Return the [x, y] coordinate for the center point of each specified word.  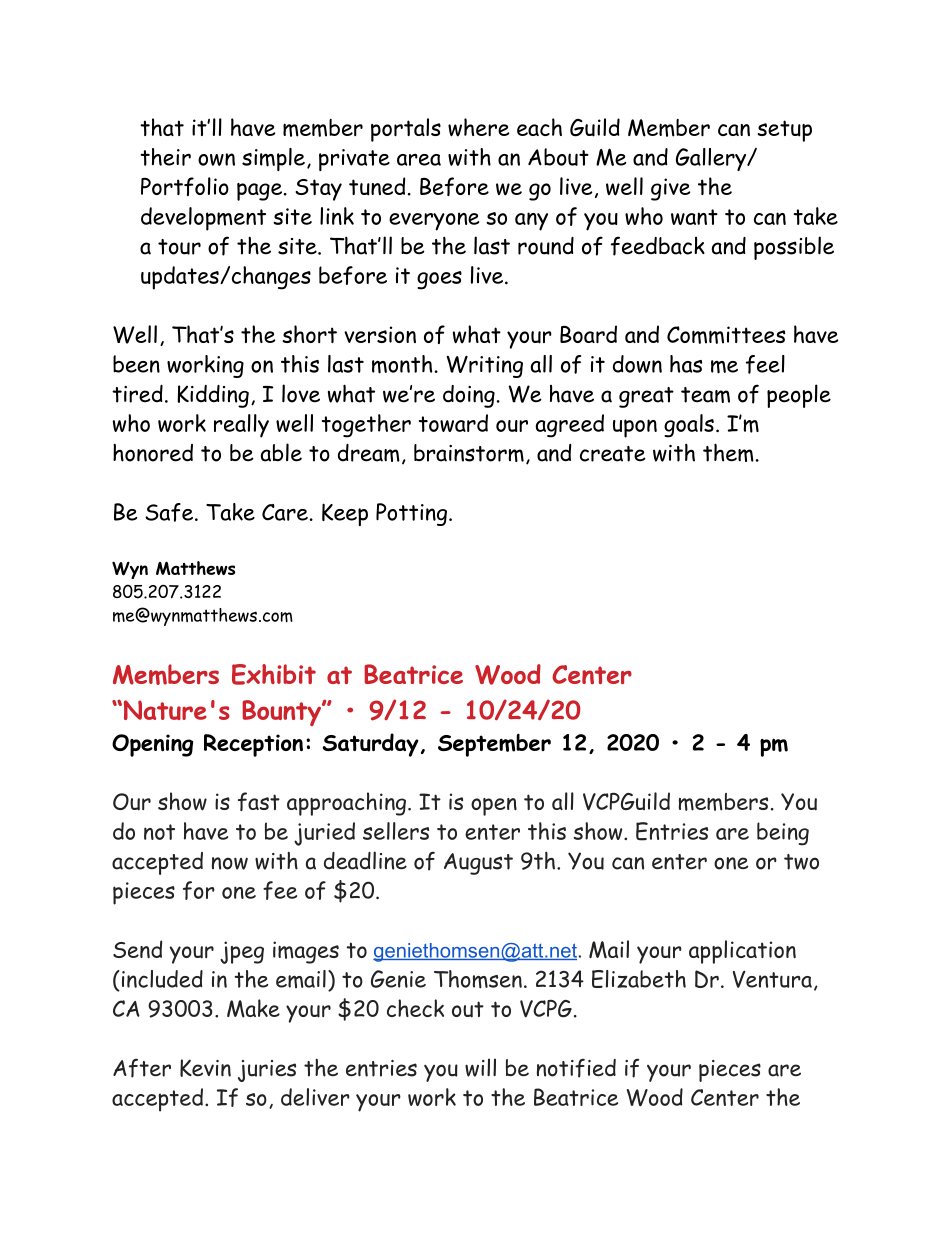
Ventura [772, 979]
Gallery [712, 159]
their [165, 157]
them [728, 452]
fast [259, 801]
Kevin [205, 1068]
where [478, 127]
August [478, 864]
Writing [485, 367]
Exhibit [274, 674]
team [705, 395]
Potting [411, 514]
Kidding [213, 396]
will [480, 1067]
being [783, 834]
